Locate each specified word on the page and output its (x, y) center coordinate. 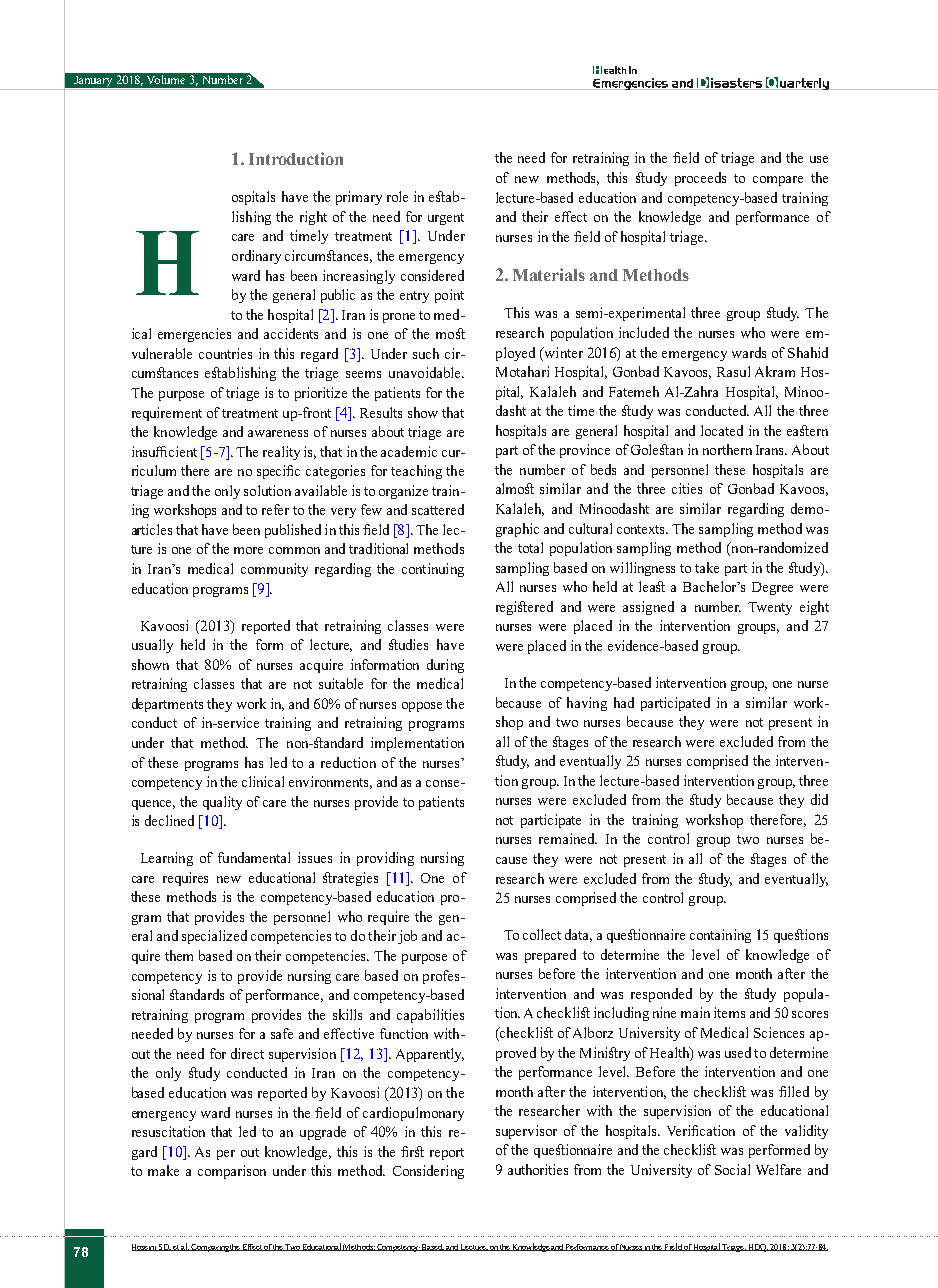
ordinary (256, 257)
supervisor (526, 1132)
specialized (214, 937)
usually (152, 646)
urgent (446, 219)
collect (542, 934)
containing (720, 936)
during (445, 666)
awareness (278, 433)
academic (409, 451)
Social (732, 1169)
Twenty (770, 608)
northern (727, 449)
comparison (232, 1172)
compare (778, 181)
